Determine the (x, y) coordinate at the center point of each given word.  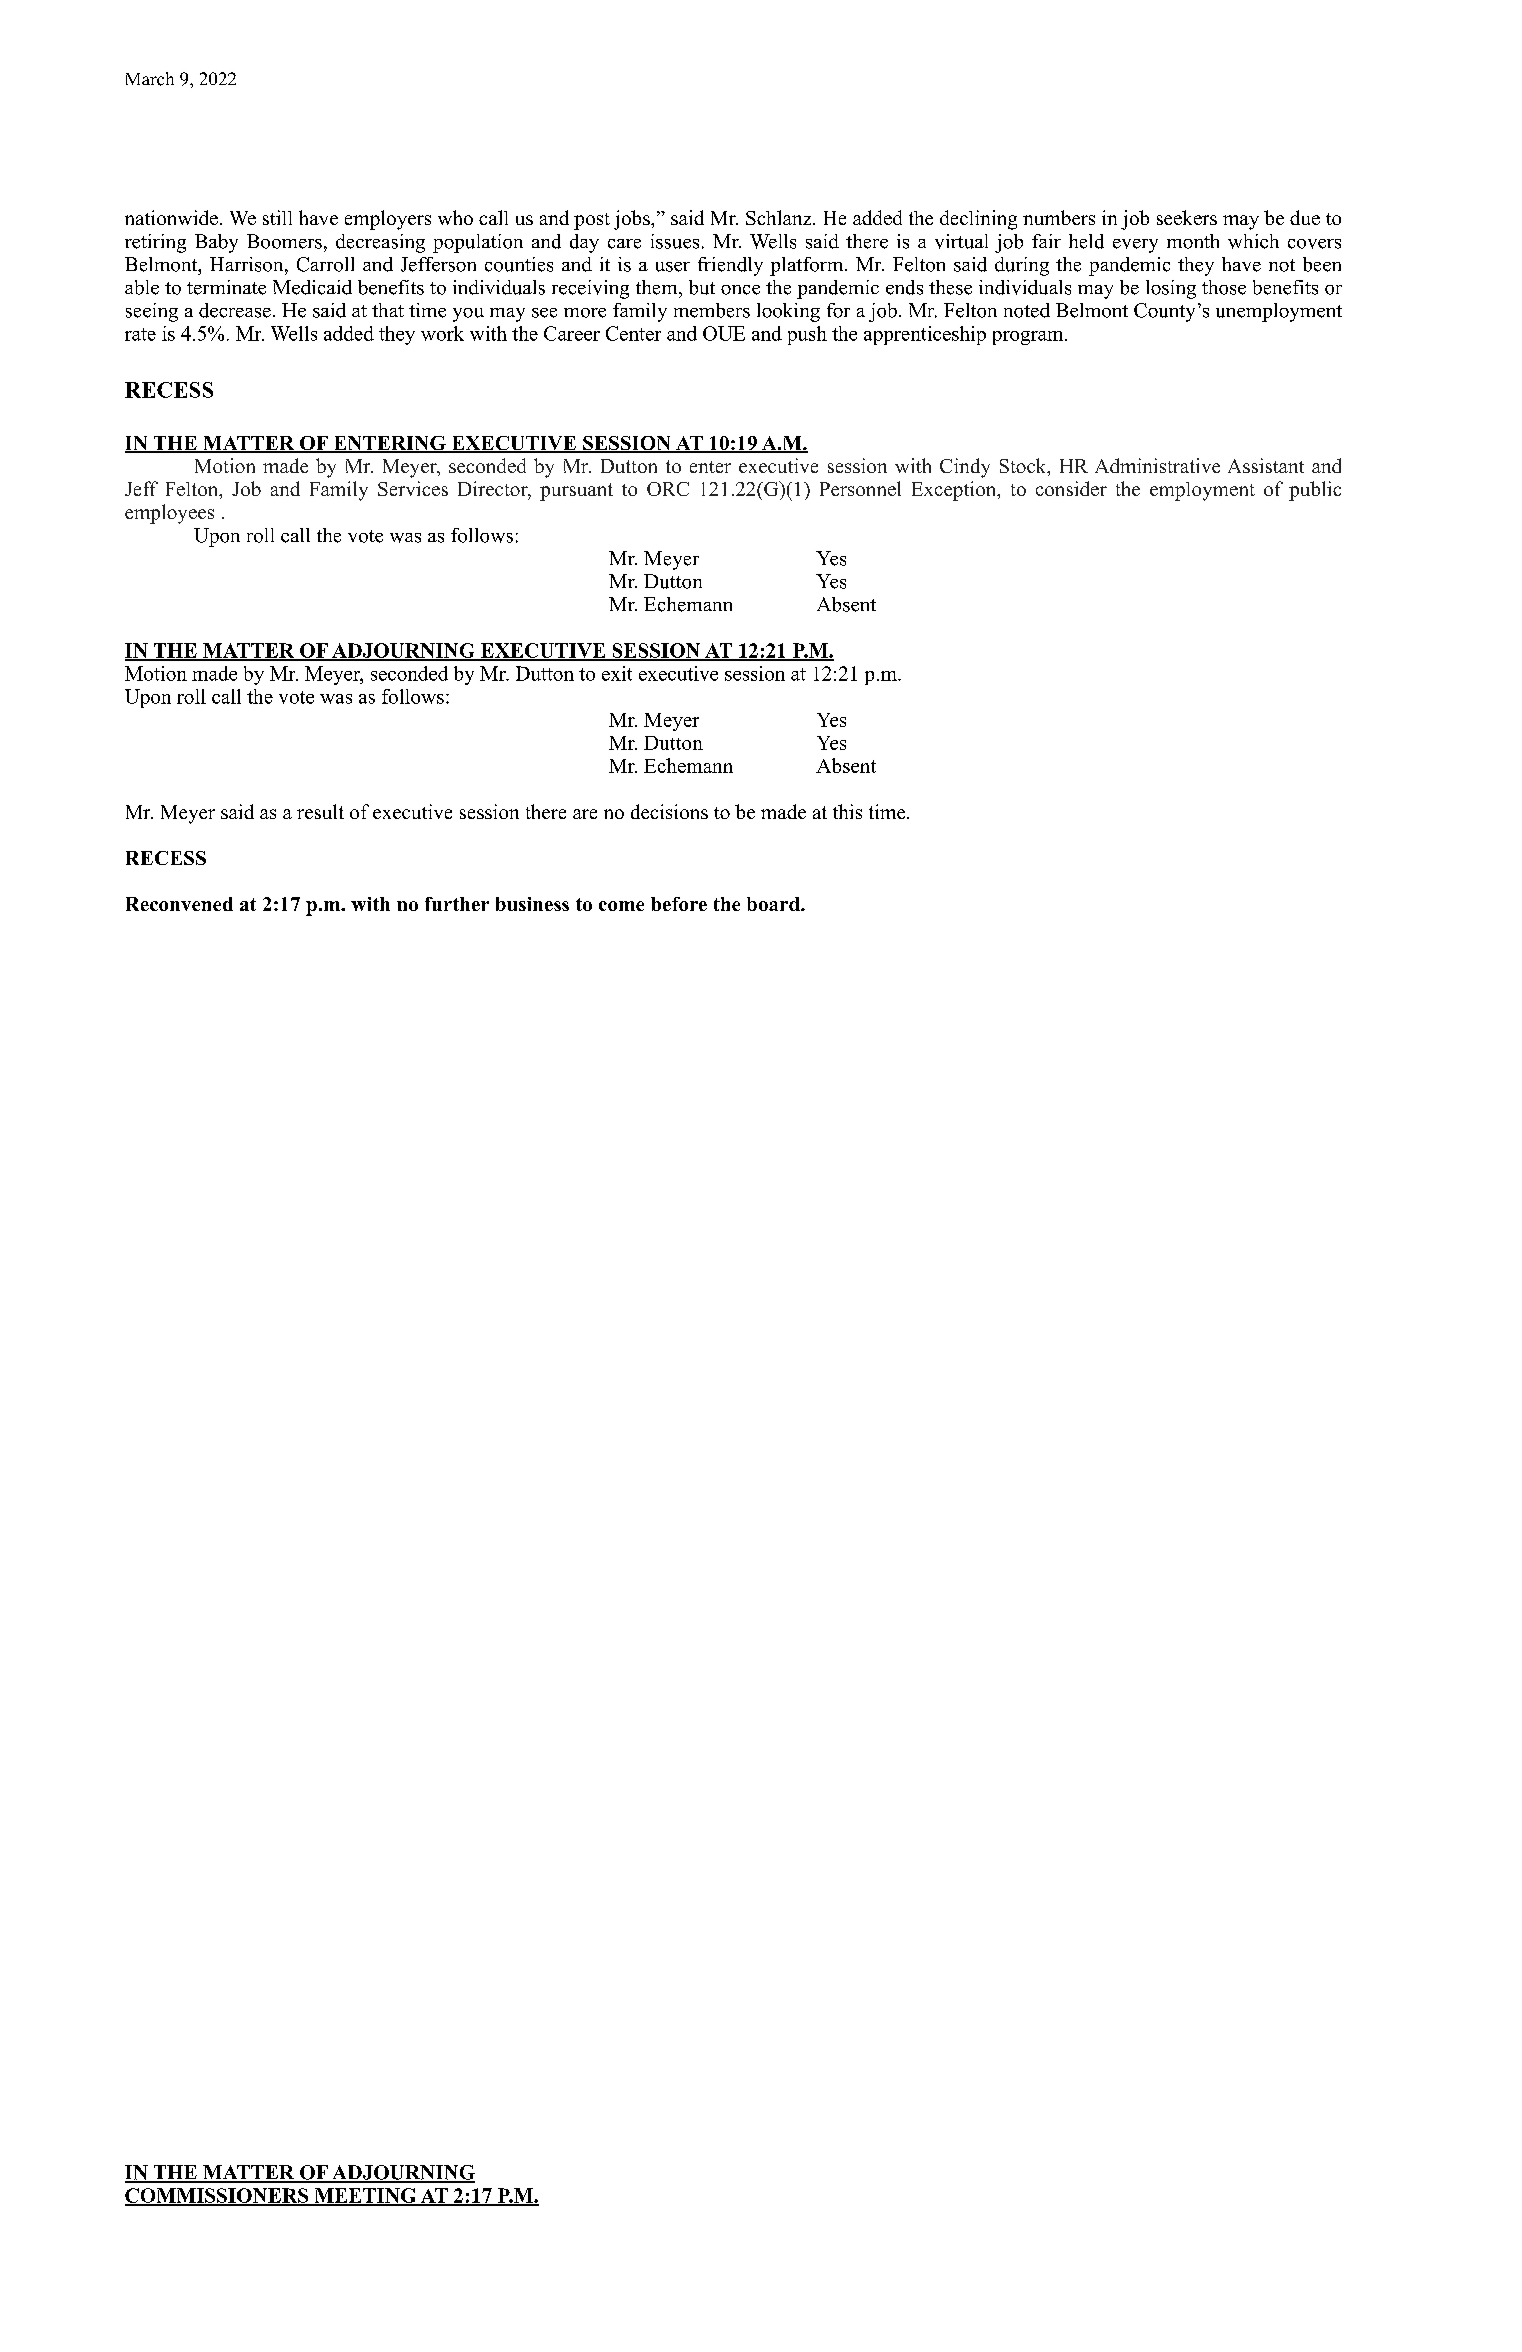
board (774, 904)
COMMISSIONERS (218, 2196)
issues (675, 241)
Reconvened (179, 904)
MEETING (365, 2196)
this (847, 811)
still (277, 217)
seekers (1187, 217)
